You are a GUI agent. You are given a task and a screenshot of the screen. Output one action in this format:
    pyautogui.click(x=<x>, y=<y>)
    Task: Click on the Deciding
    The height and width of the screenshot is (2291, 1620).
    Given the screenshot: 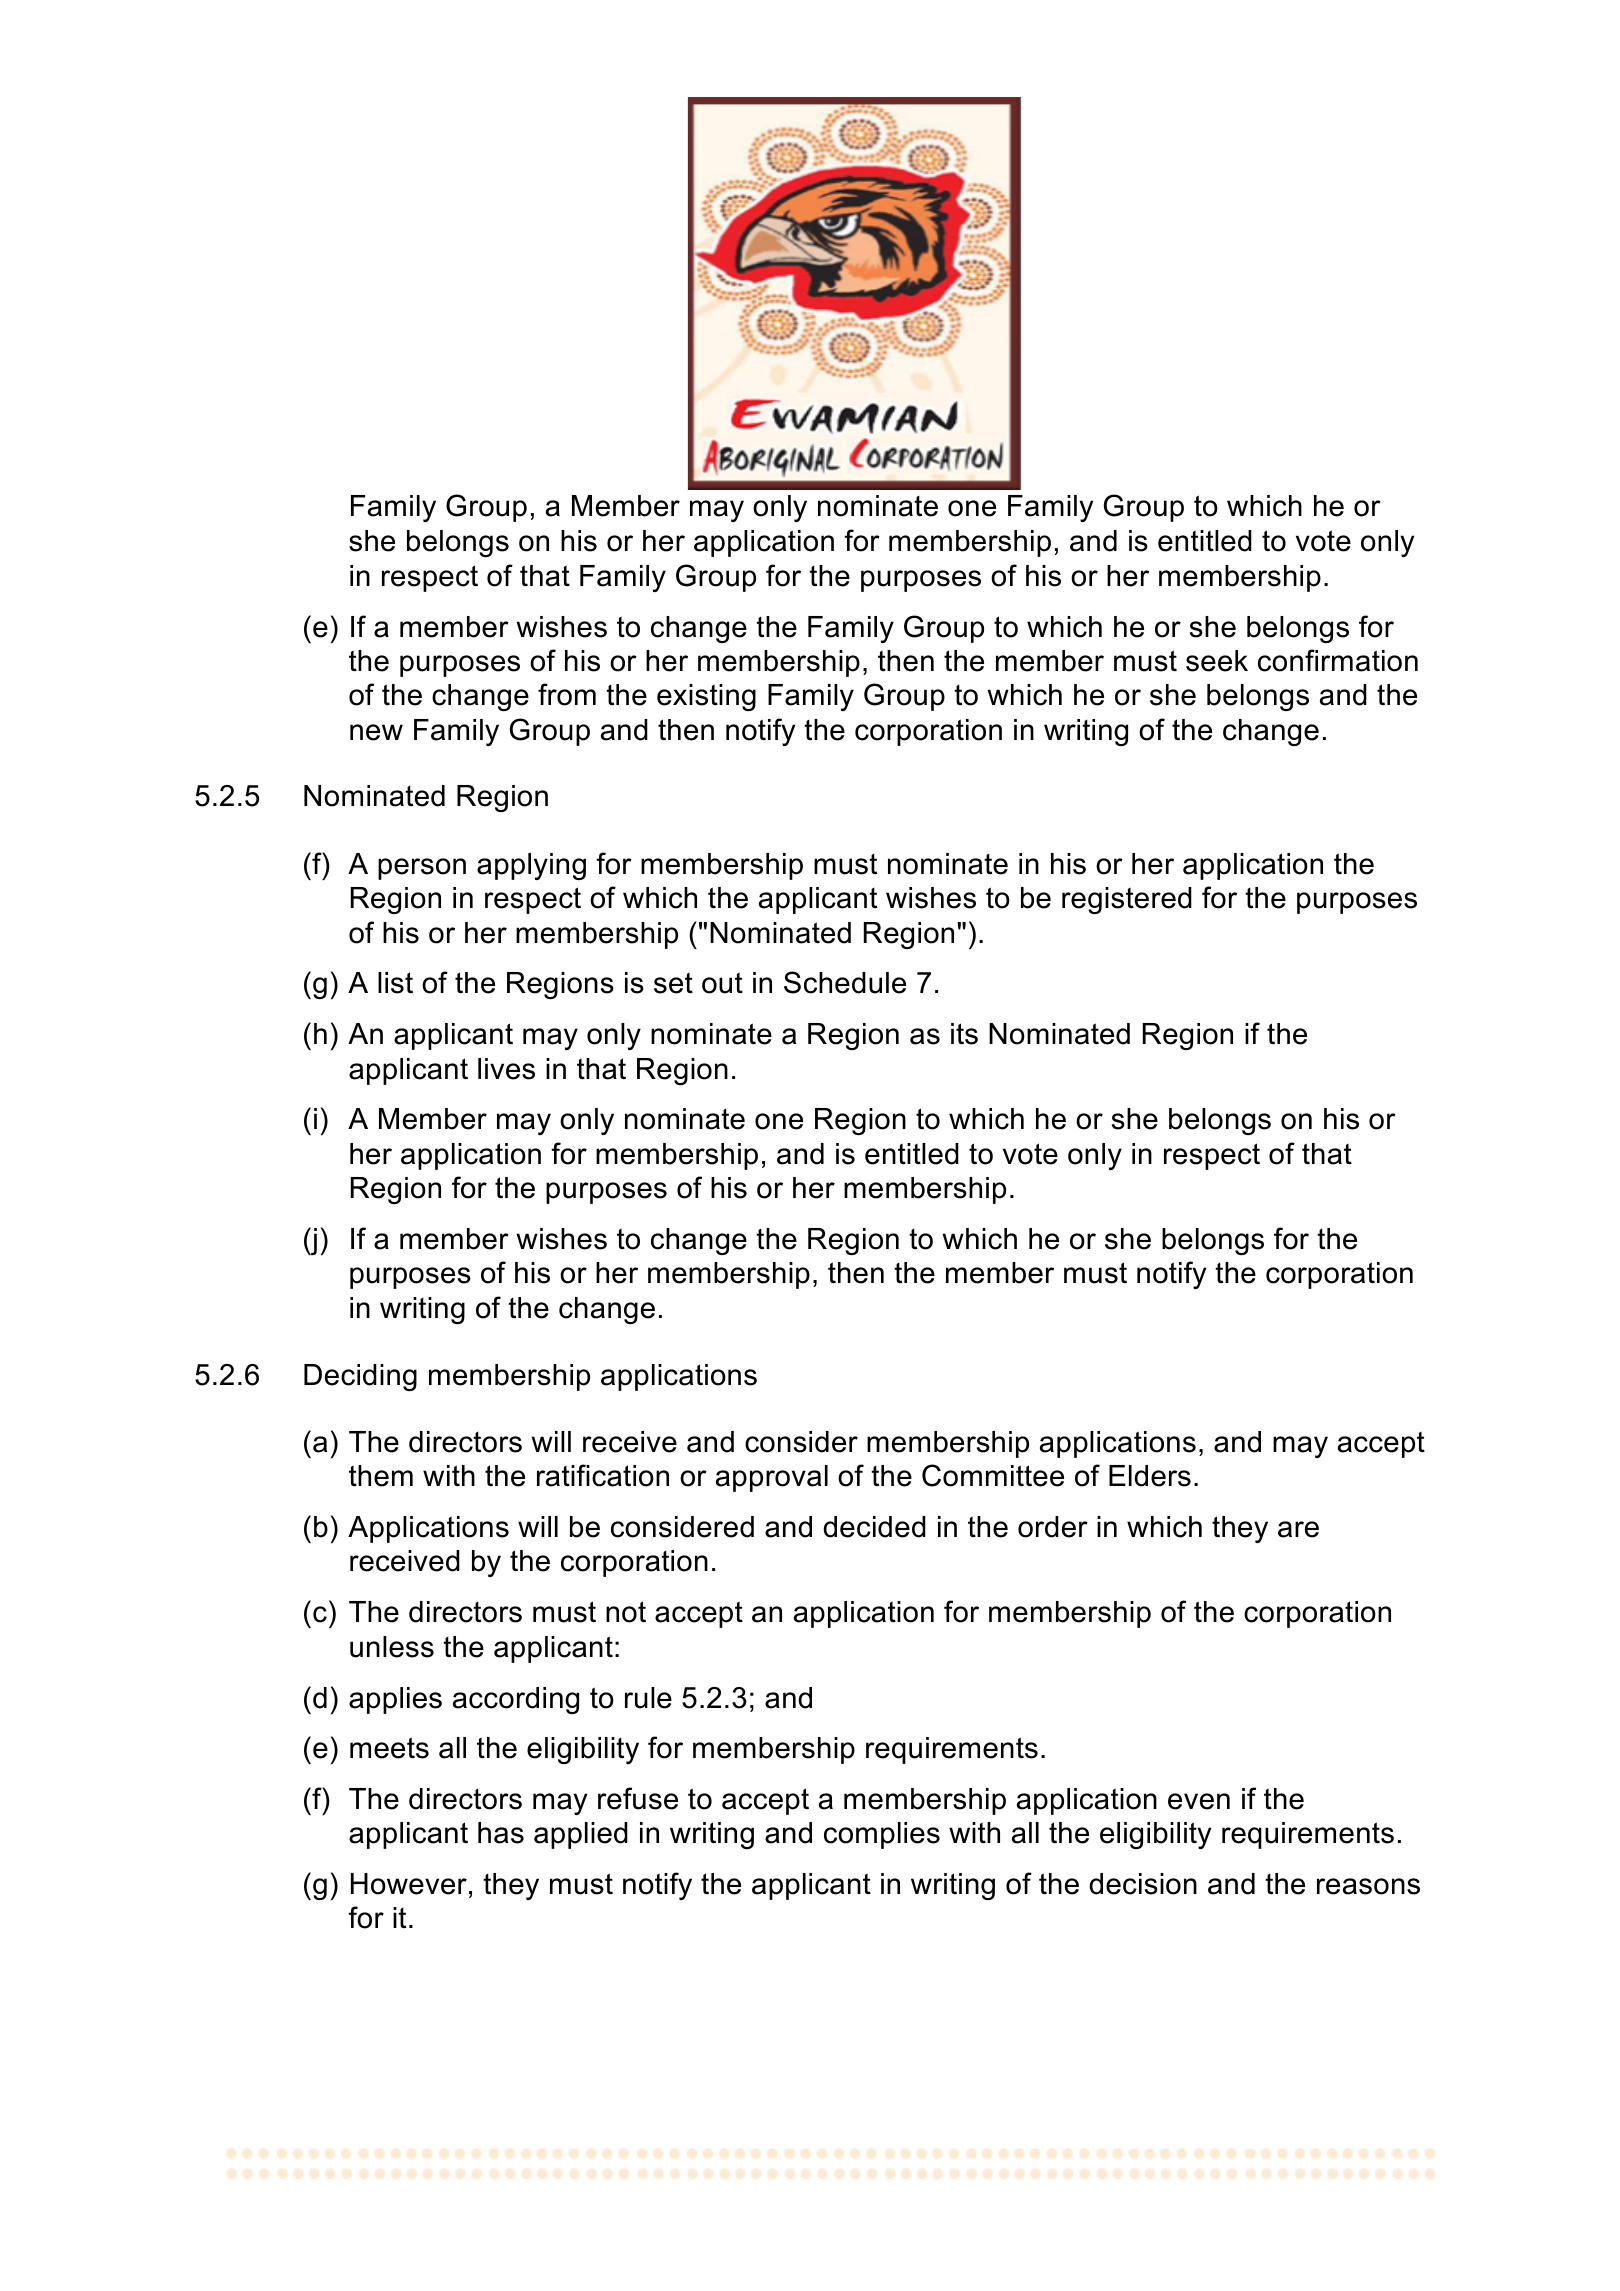 What is the action you would take?
    pyautogui.click(x=360, y=1377)
